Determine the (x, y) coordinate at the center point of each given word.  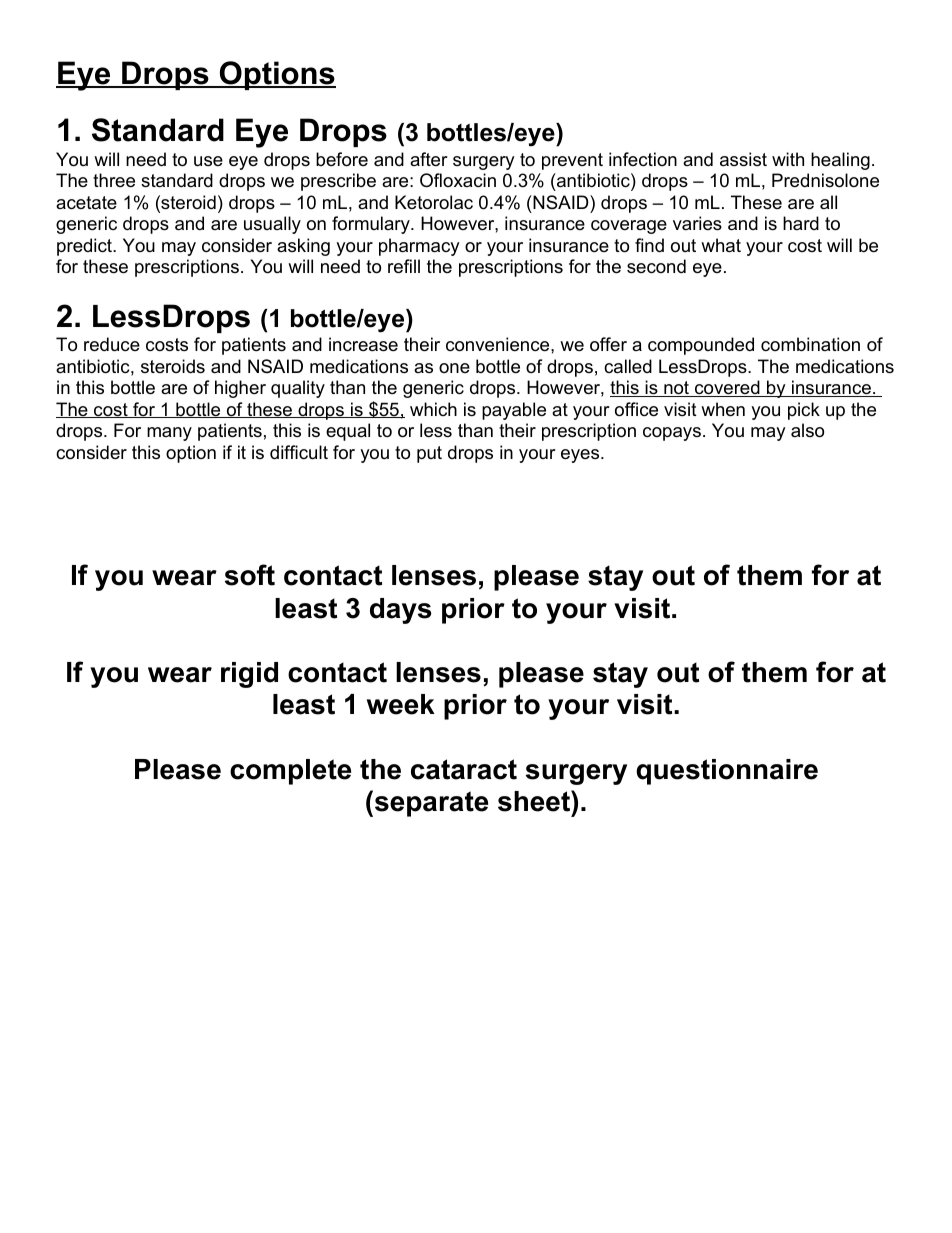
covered (727, 388)
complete (290, 772)
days (401, 611)
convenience (499, 344)
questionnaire (727, 772)
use (208, 161)
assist (743, 159)
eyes (581, 456)
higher (240, 389)
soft (250, 575)
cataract (464, 769)
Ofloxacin (458, 180)
